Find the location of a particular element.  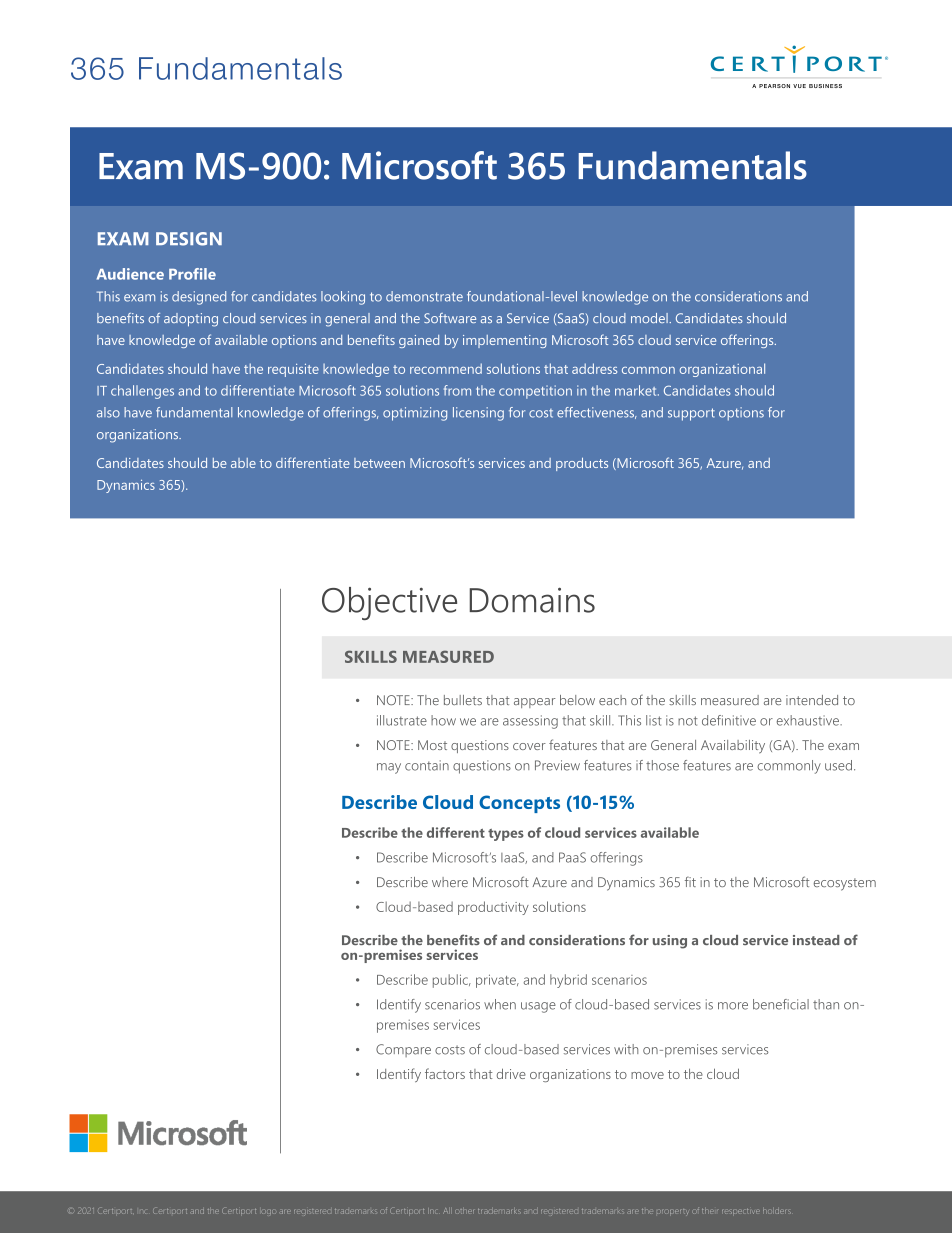

beneficial is located at coordinates (781, 1004).
